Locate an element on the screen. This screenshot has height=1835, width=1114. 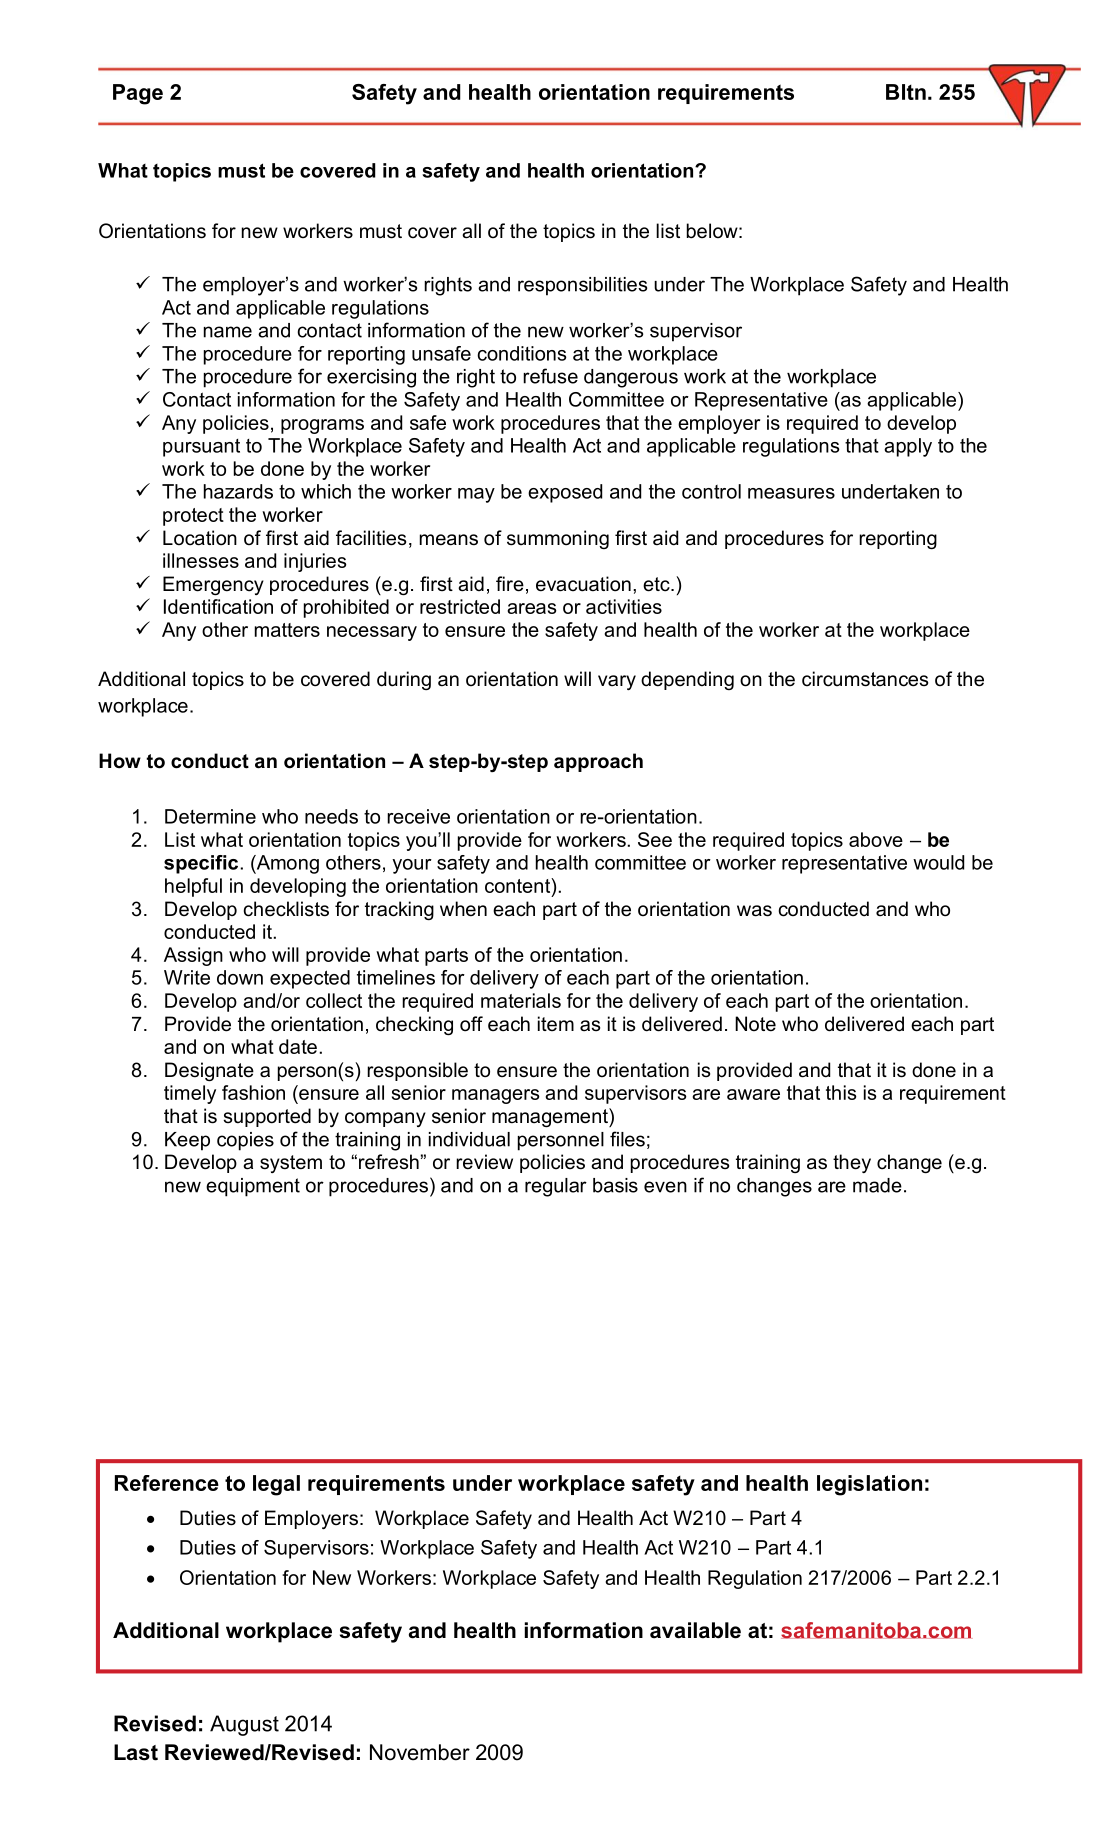
made is located at coordinates (877, 1185).
